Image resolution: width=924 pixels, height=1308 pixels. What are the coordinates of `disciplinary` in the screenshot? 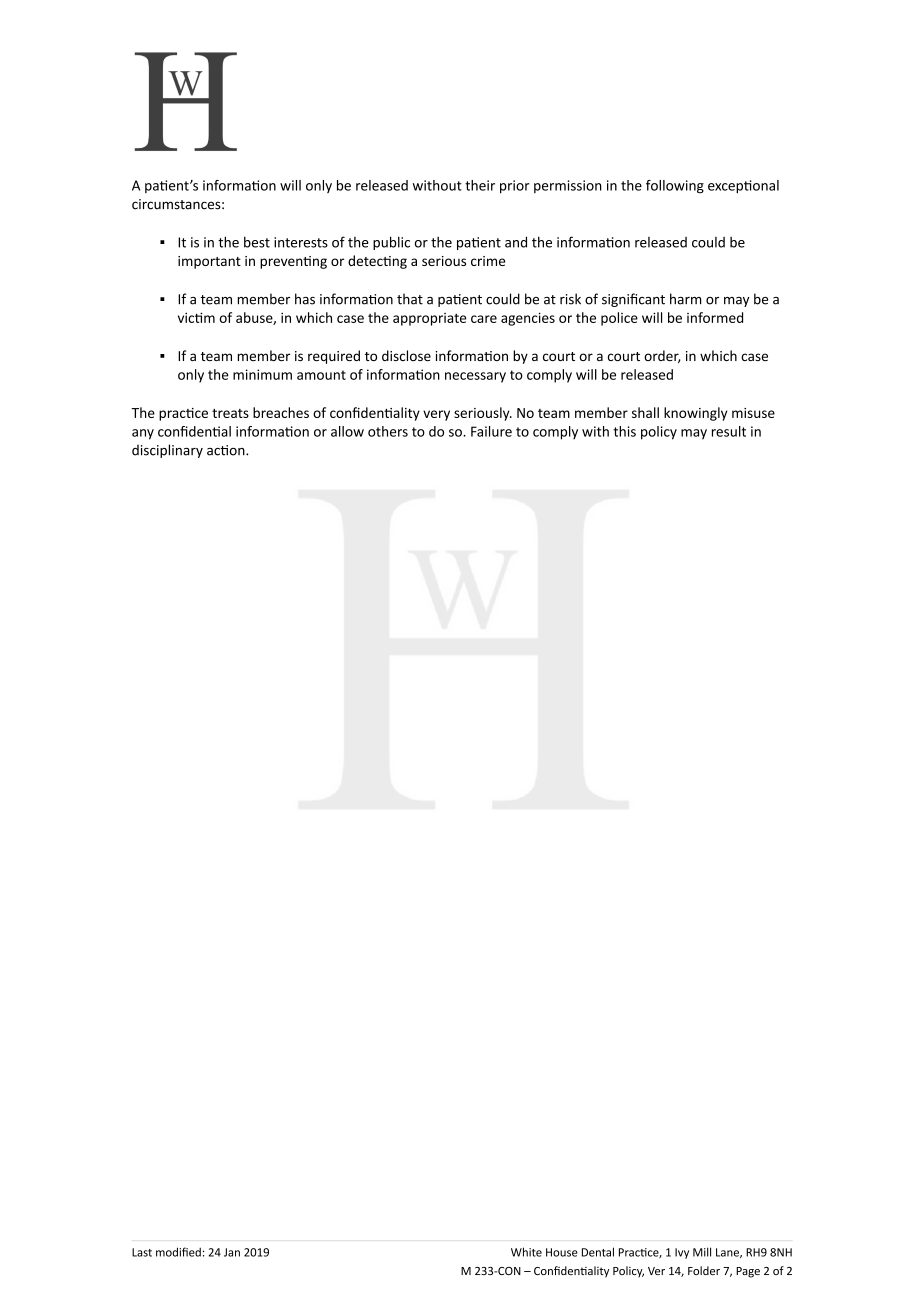 It's located at (167, 451).
